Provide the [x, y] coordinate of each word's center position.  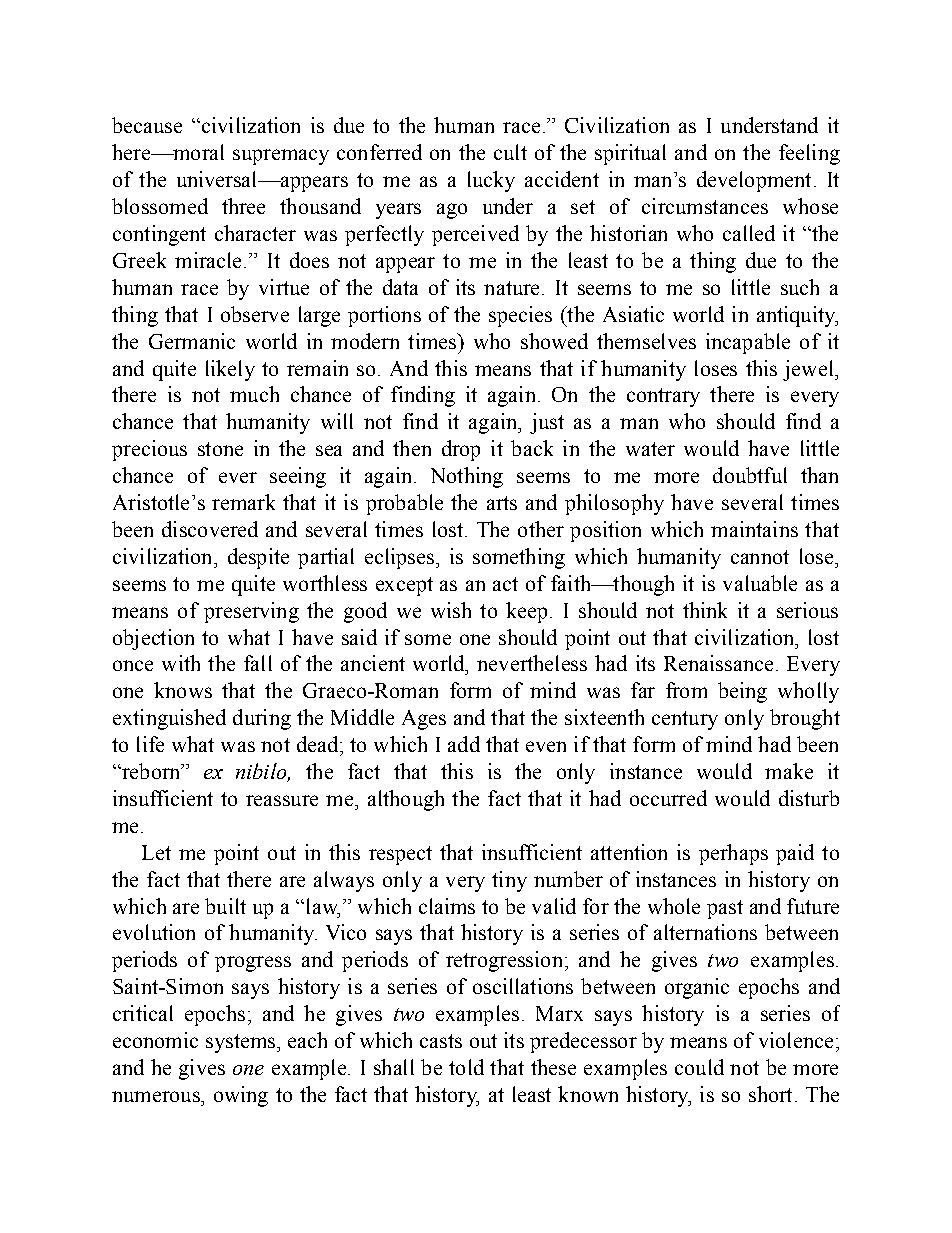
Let [156, 852]
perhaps [733, 854]
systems [242, 1043]
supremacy [281, 157]
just [547, 423]
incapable [748, 343]
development [754, 181]
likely [230, 370]
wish [451, 610]
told [466, 1067]
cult [510, 152]
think [705, 610]
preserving [251, 612]
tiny [509, 881]
